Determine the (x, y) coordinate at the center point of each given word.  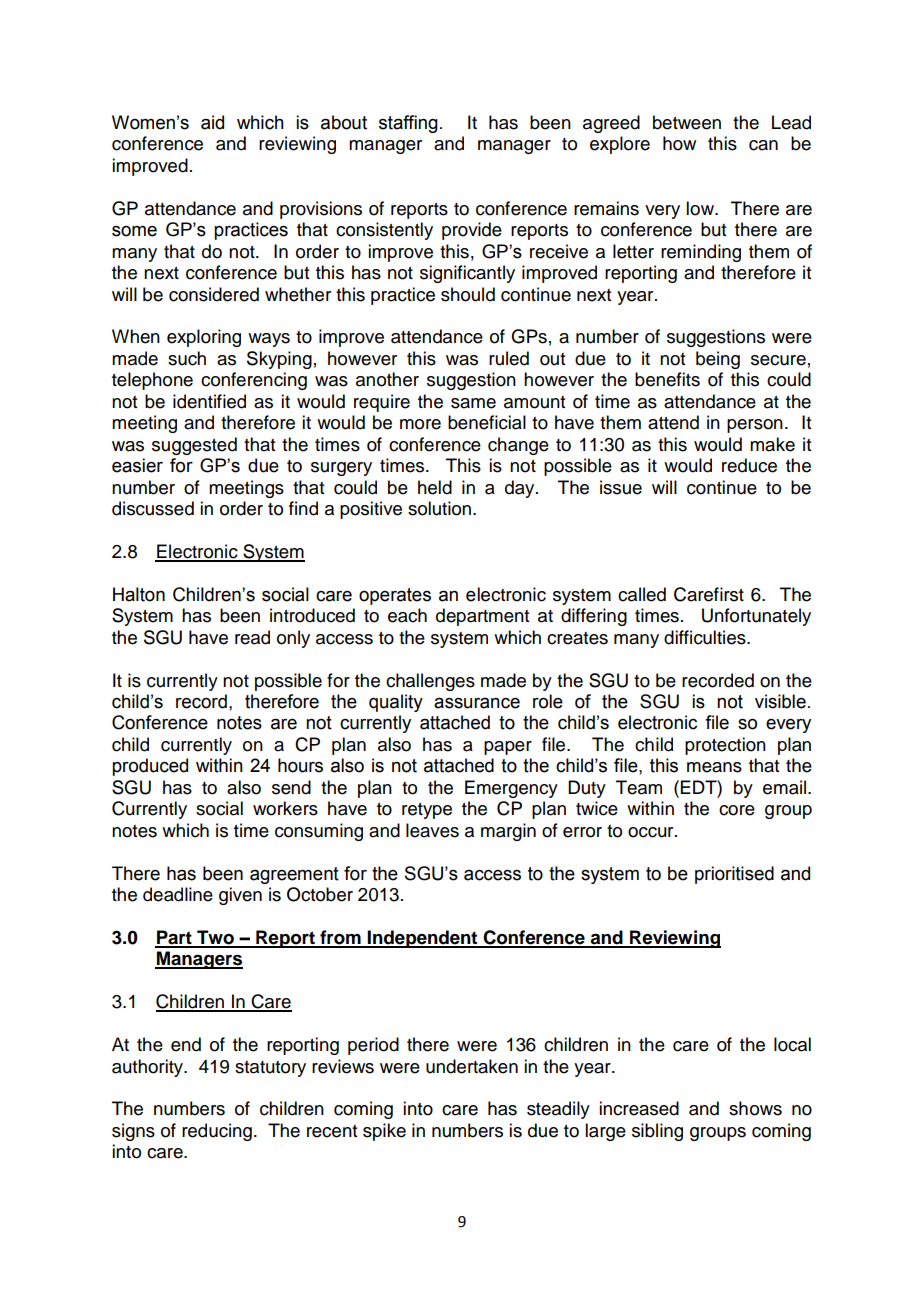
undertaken (472, 1066)
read (252, 637)
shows (755, 1108)
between (687, 122)
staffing (408, 124)
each (407, 615)
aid (212, 122)
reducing (217, 1132)
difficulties (706, 637)
